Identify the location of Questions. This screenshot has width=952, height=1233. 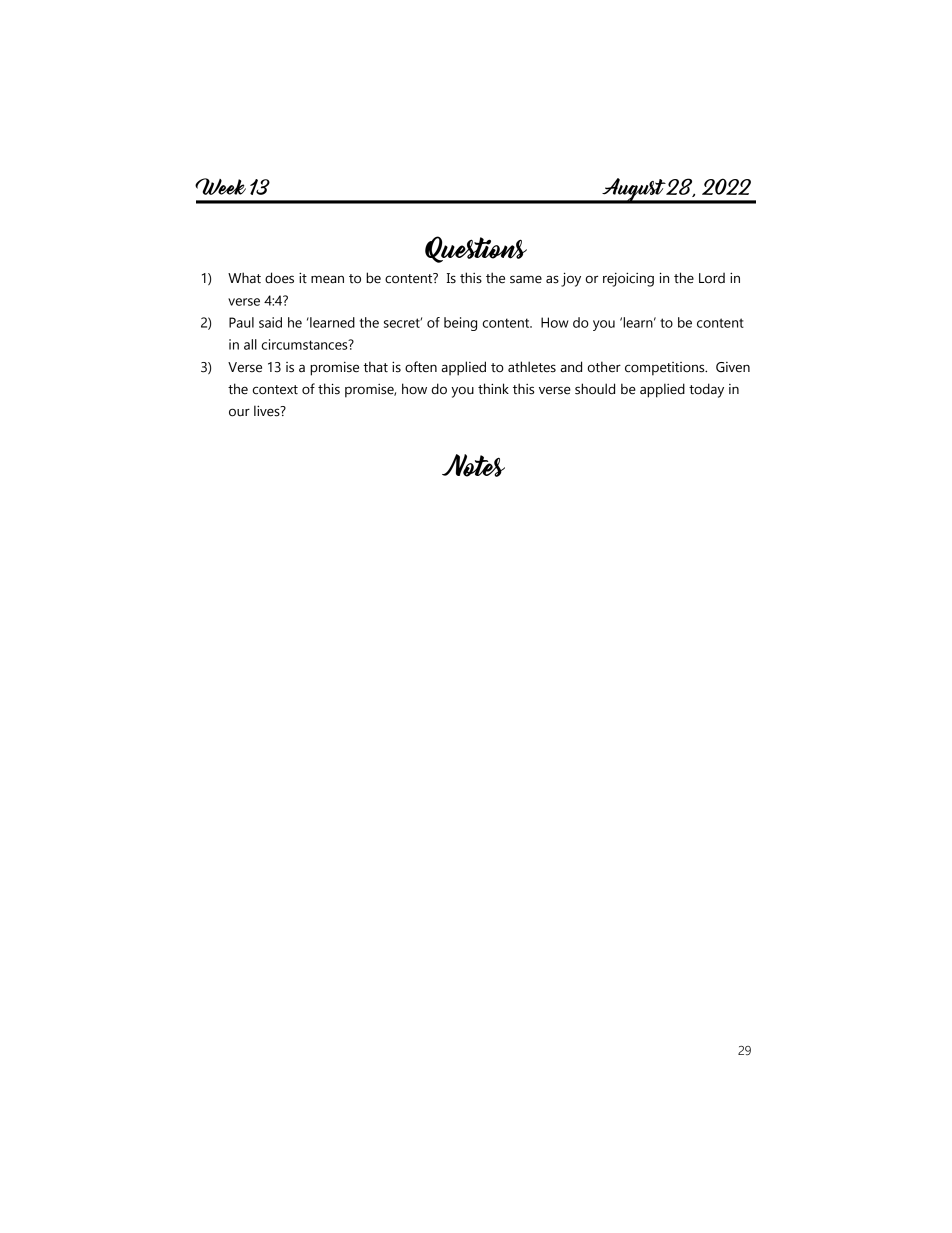
(476, 249).
